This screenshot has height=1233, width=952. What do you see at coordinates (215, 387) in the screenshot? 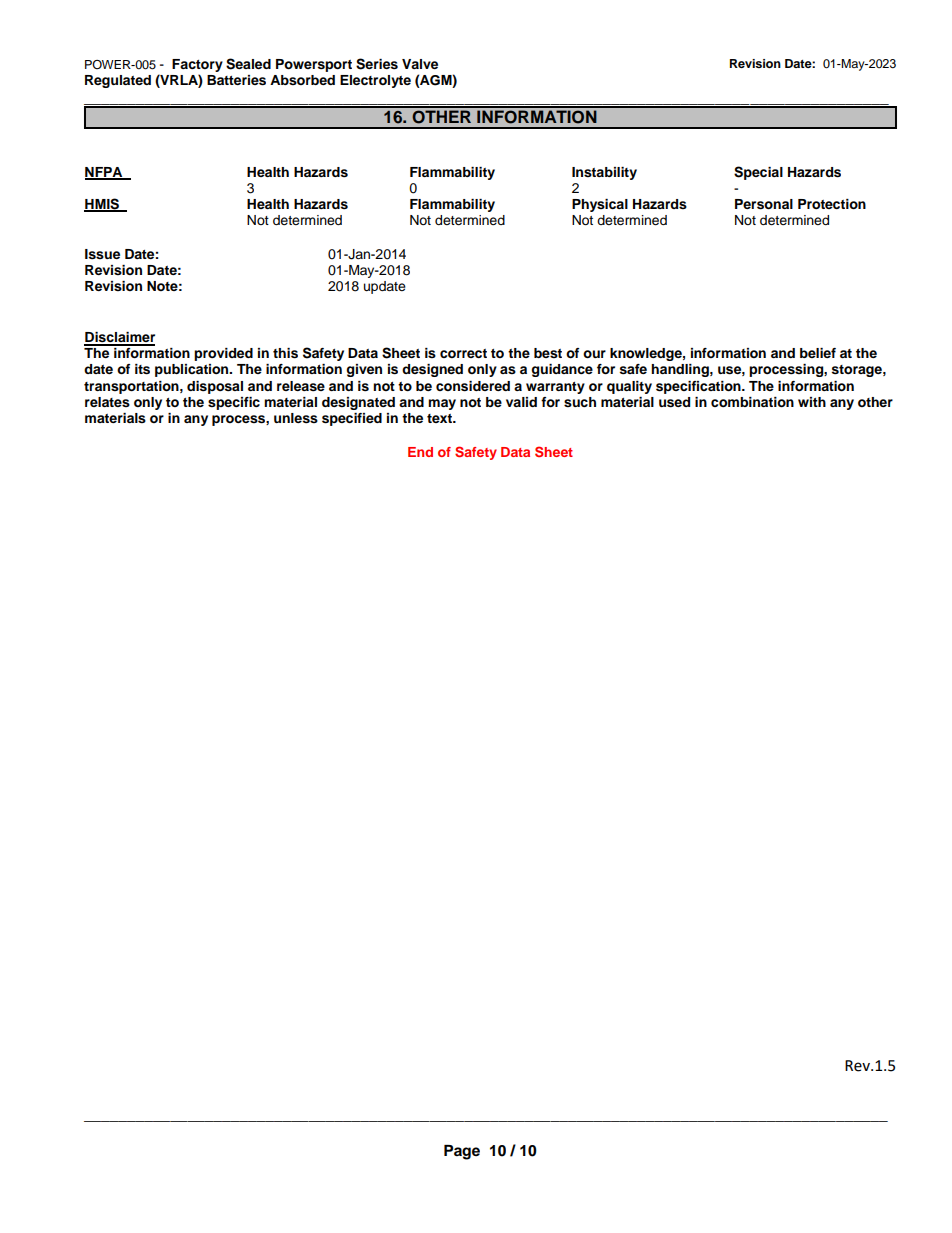
I see `disposal` at bounding box center [215, 387].
